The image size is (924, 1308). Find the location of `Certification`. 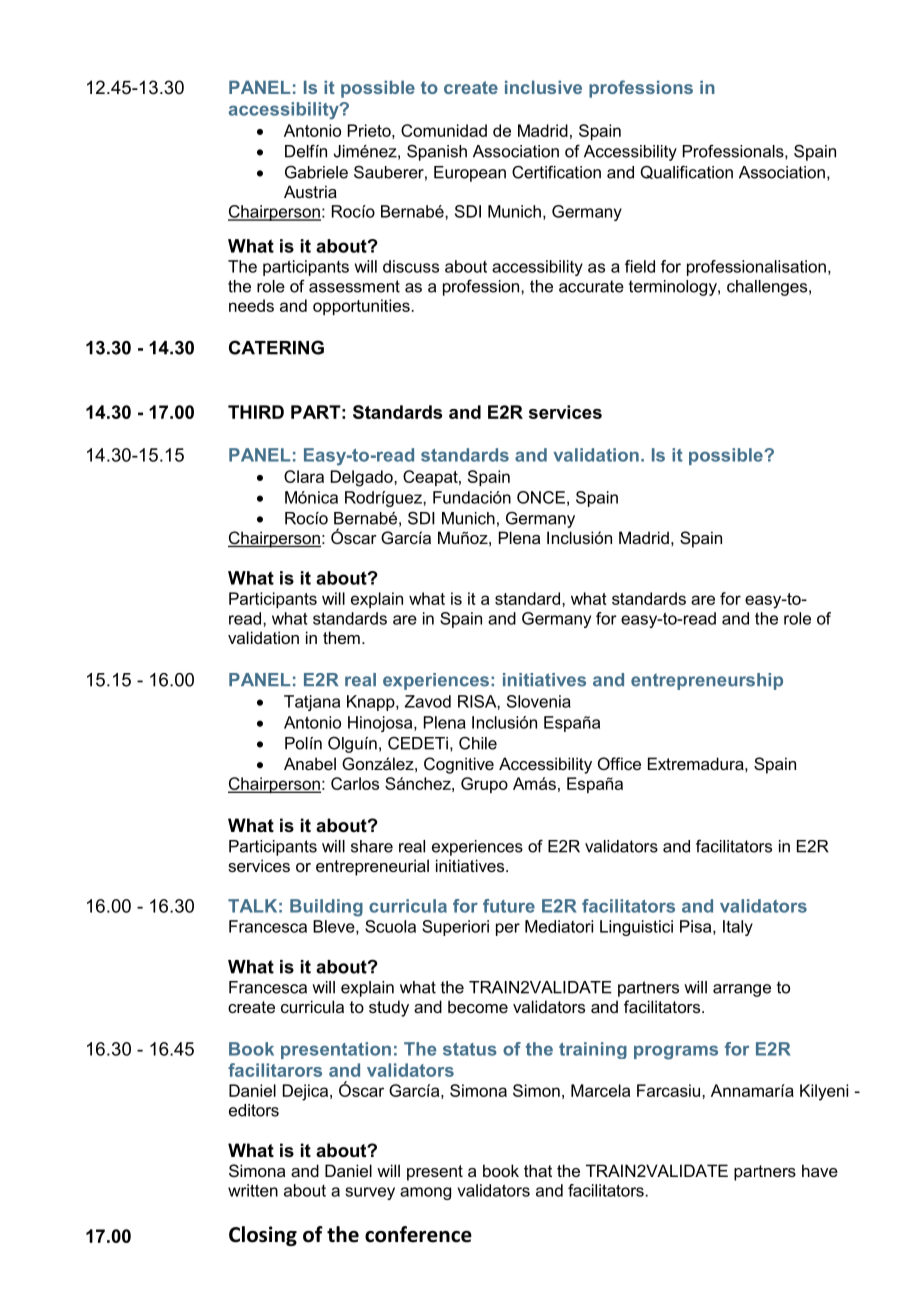

Certification is located at coordinates (556, 172).
